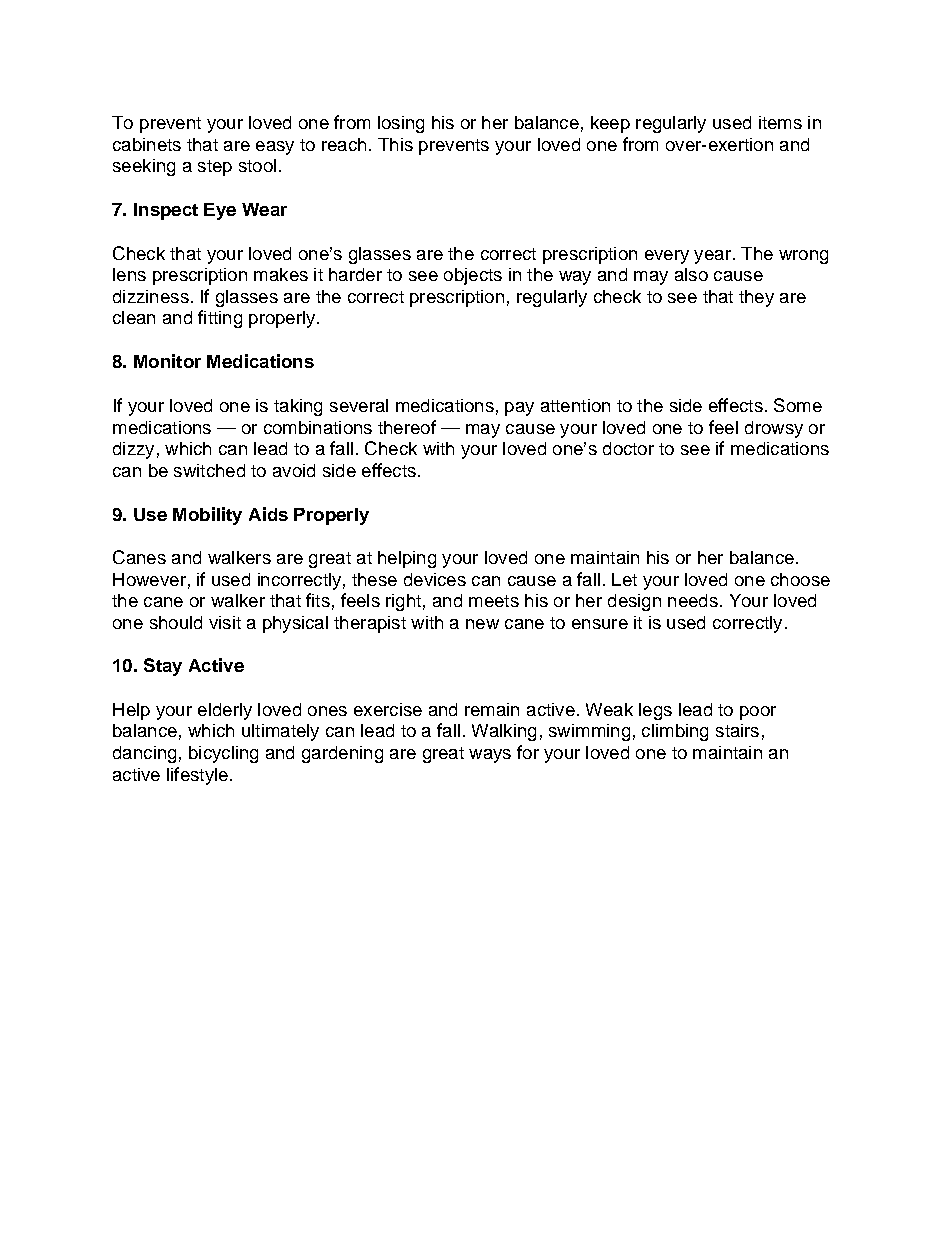  I want to click on thereof, so click(407, 427).
